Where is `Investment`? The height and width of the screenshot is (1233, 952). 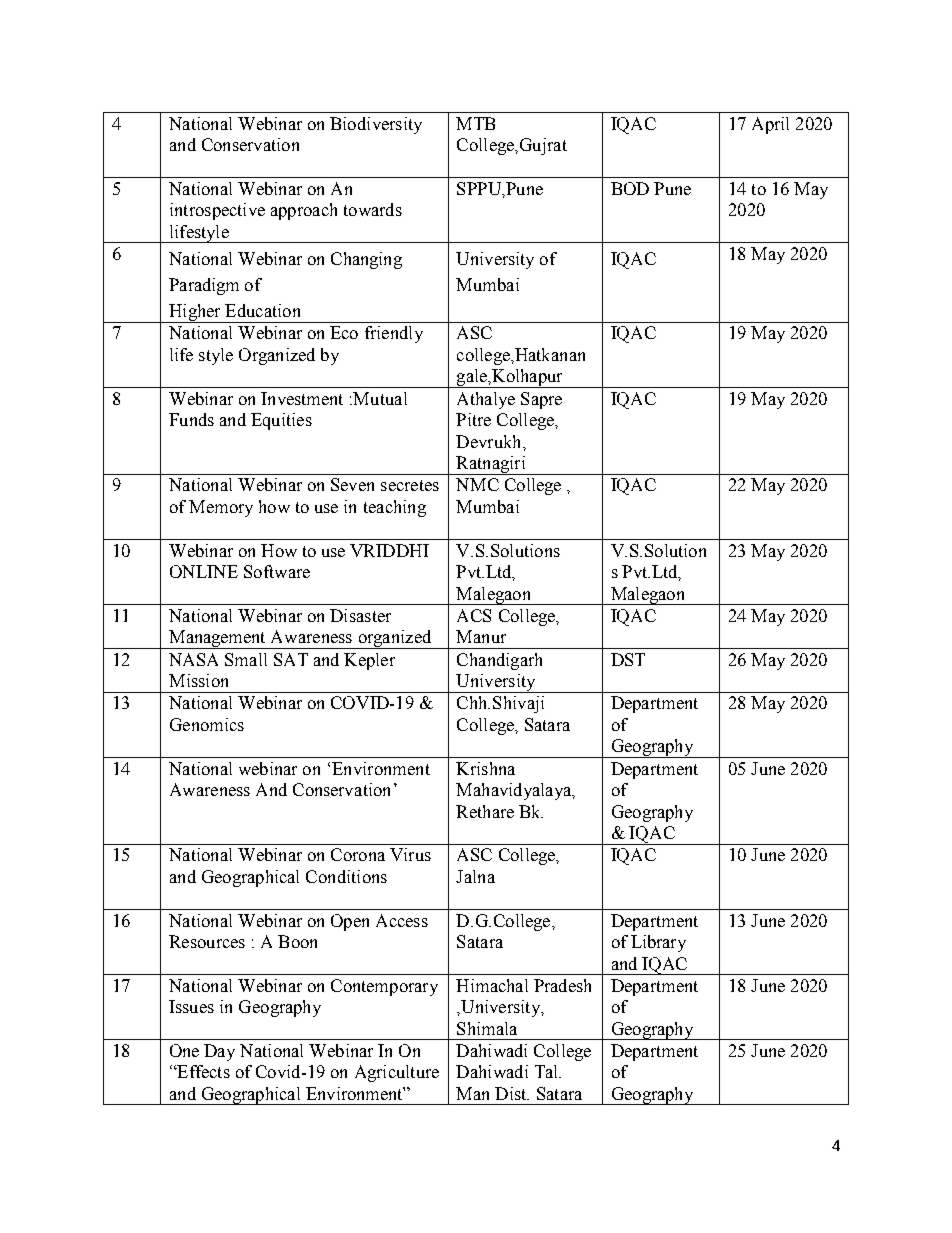
Investment is located at coordinates (302, 398).
